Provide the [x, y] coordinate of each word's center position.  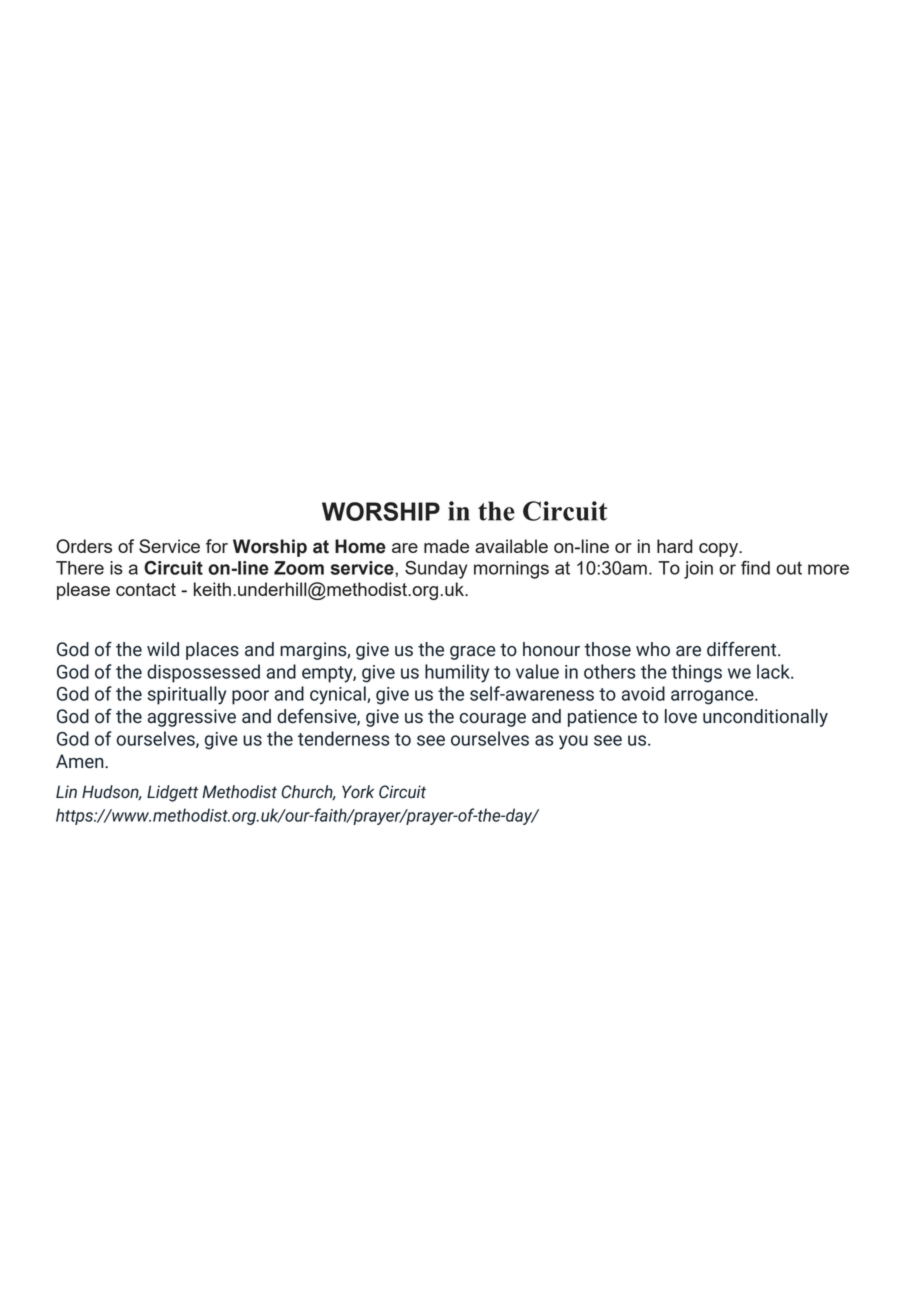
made [446, 546]
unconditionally [765, 718]
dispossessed [203, 673]
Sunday [436, 570]
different [743, 649]
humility [457, 673]
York [358, 792]
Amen [81, 761]
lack [774, 671]
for [217, 546]
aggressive [192, 718]
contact [146, 589]
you [573, 742]
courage [493, 720]
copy [719, 550]
